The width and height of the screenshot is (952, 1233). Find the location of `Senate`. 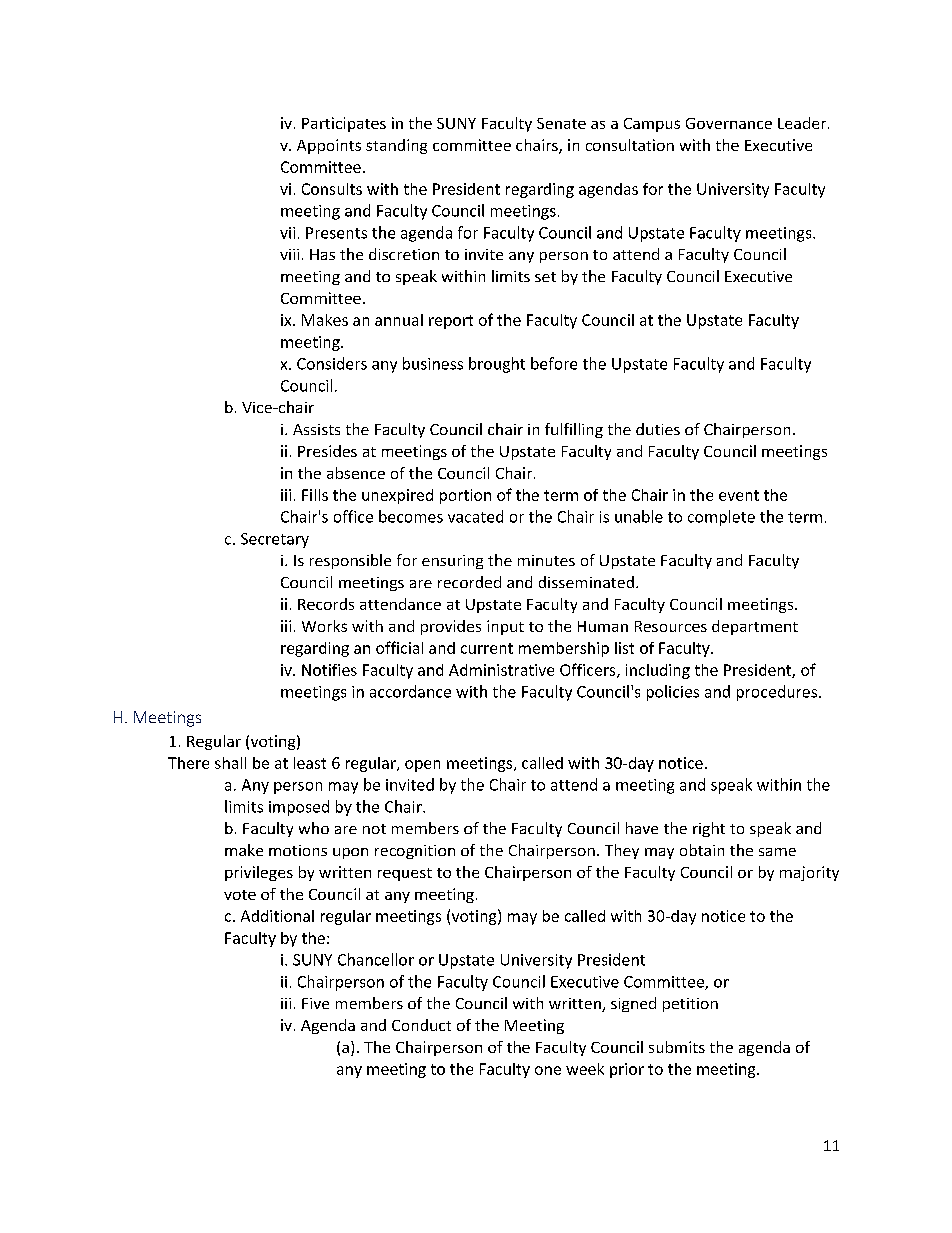

Senate is located at coordinates (561, 123).
